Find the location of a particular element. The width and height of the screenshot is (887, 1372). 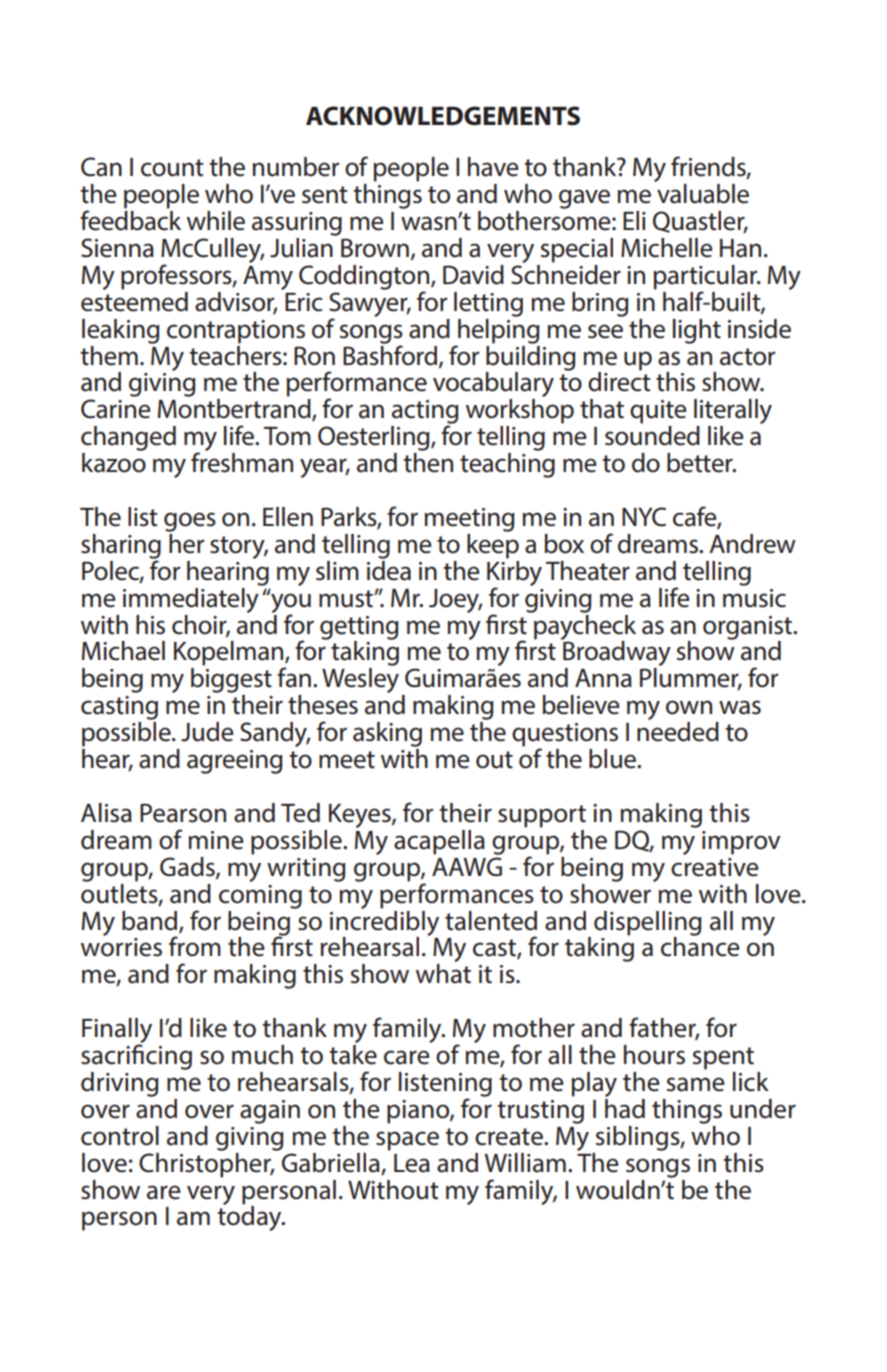

Wesley is located at coordinates (360, 680).
